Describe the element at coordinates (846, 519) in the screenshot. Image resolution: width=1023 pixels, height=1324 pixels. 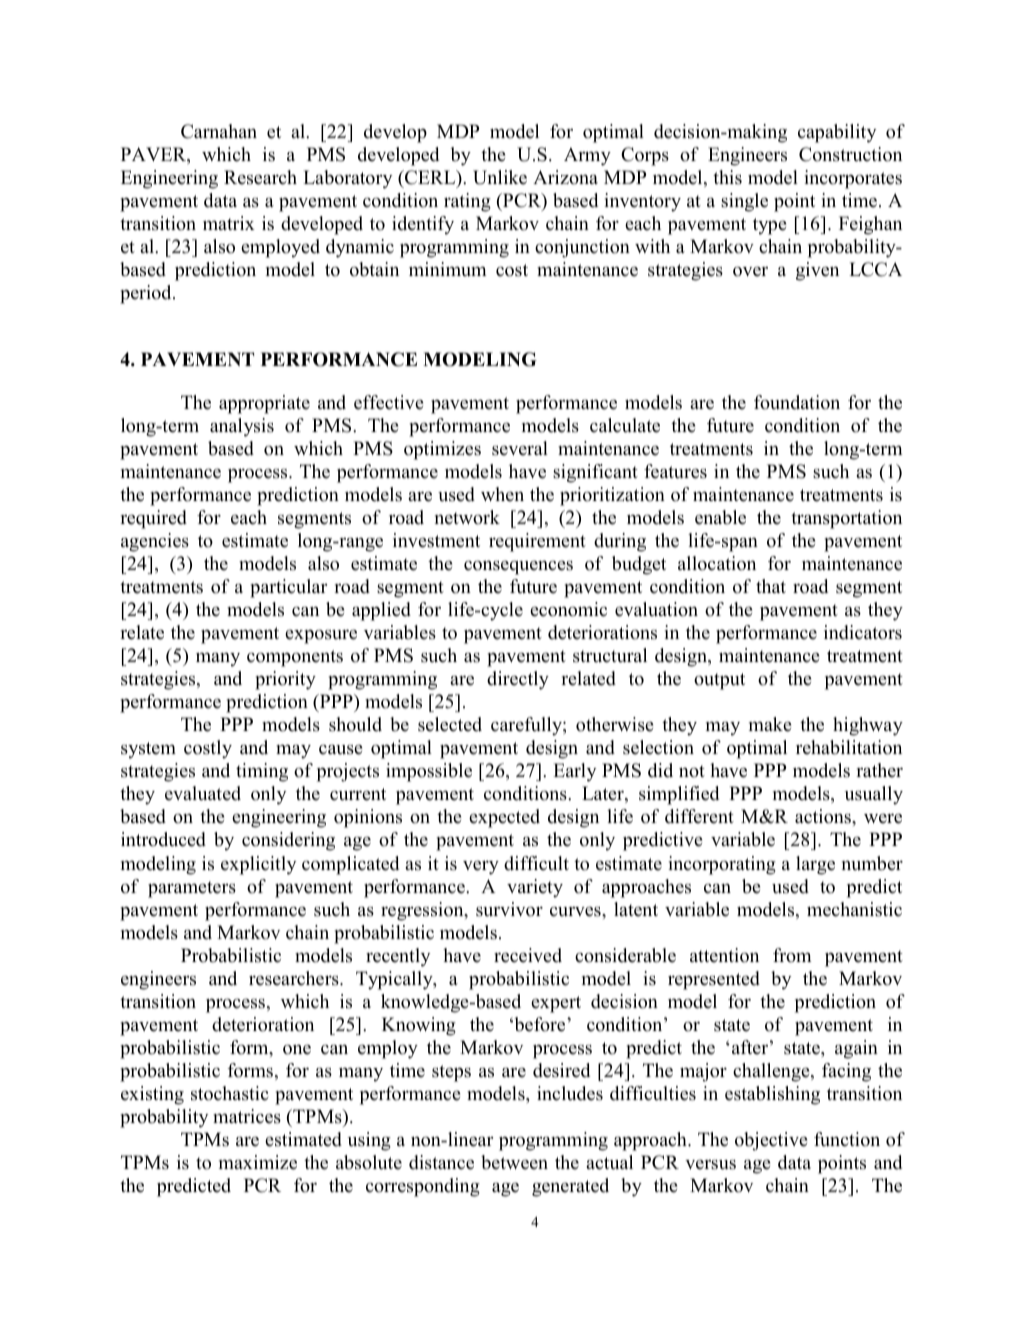
I see `transportation` at that location.
